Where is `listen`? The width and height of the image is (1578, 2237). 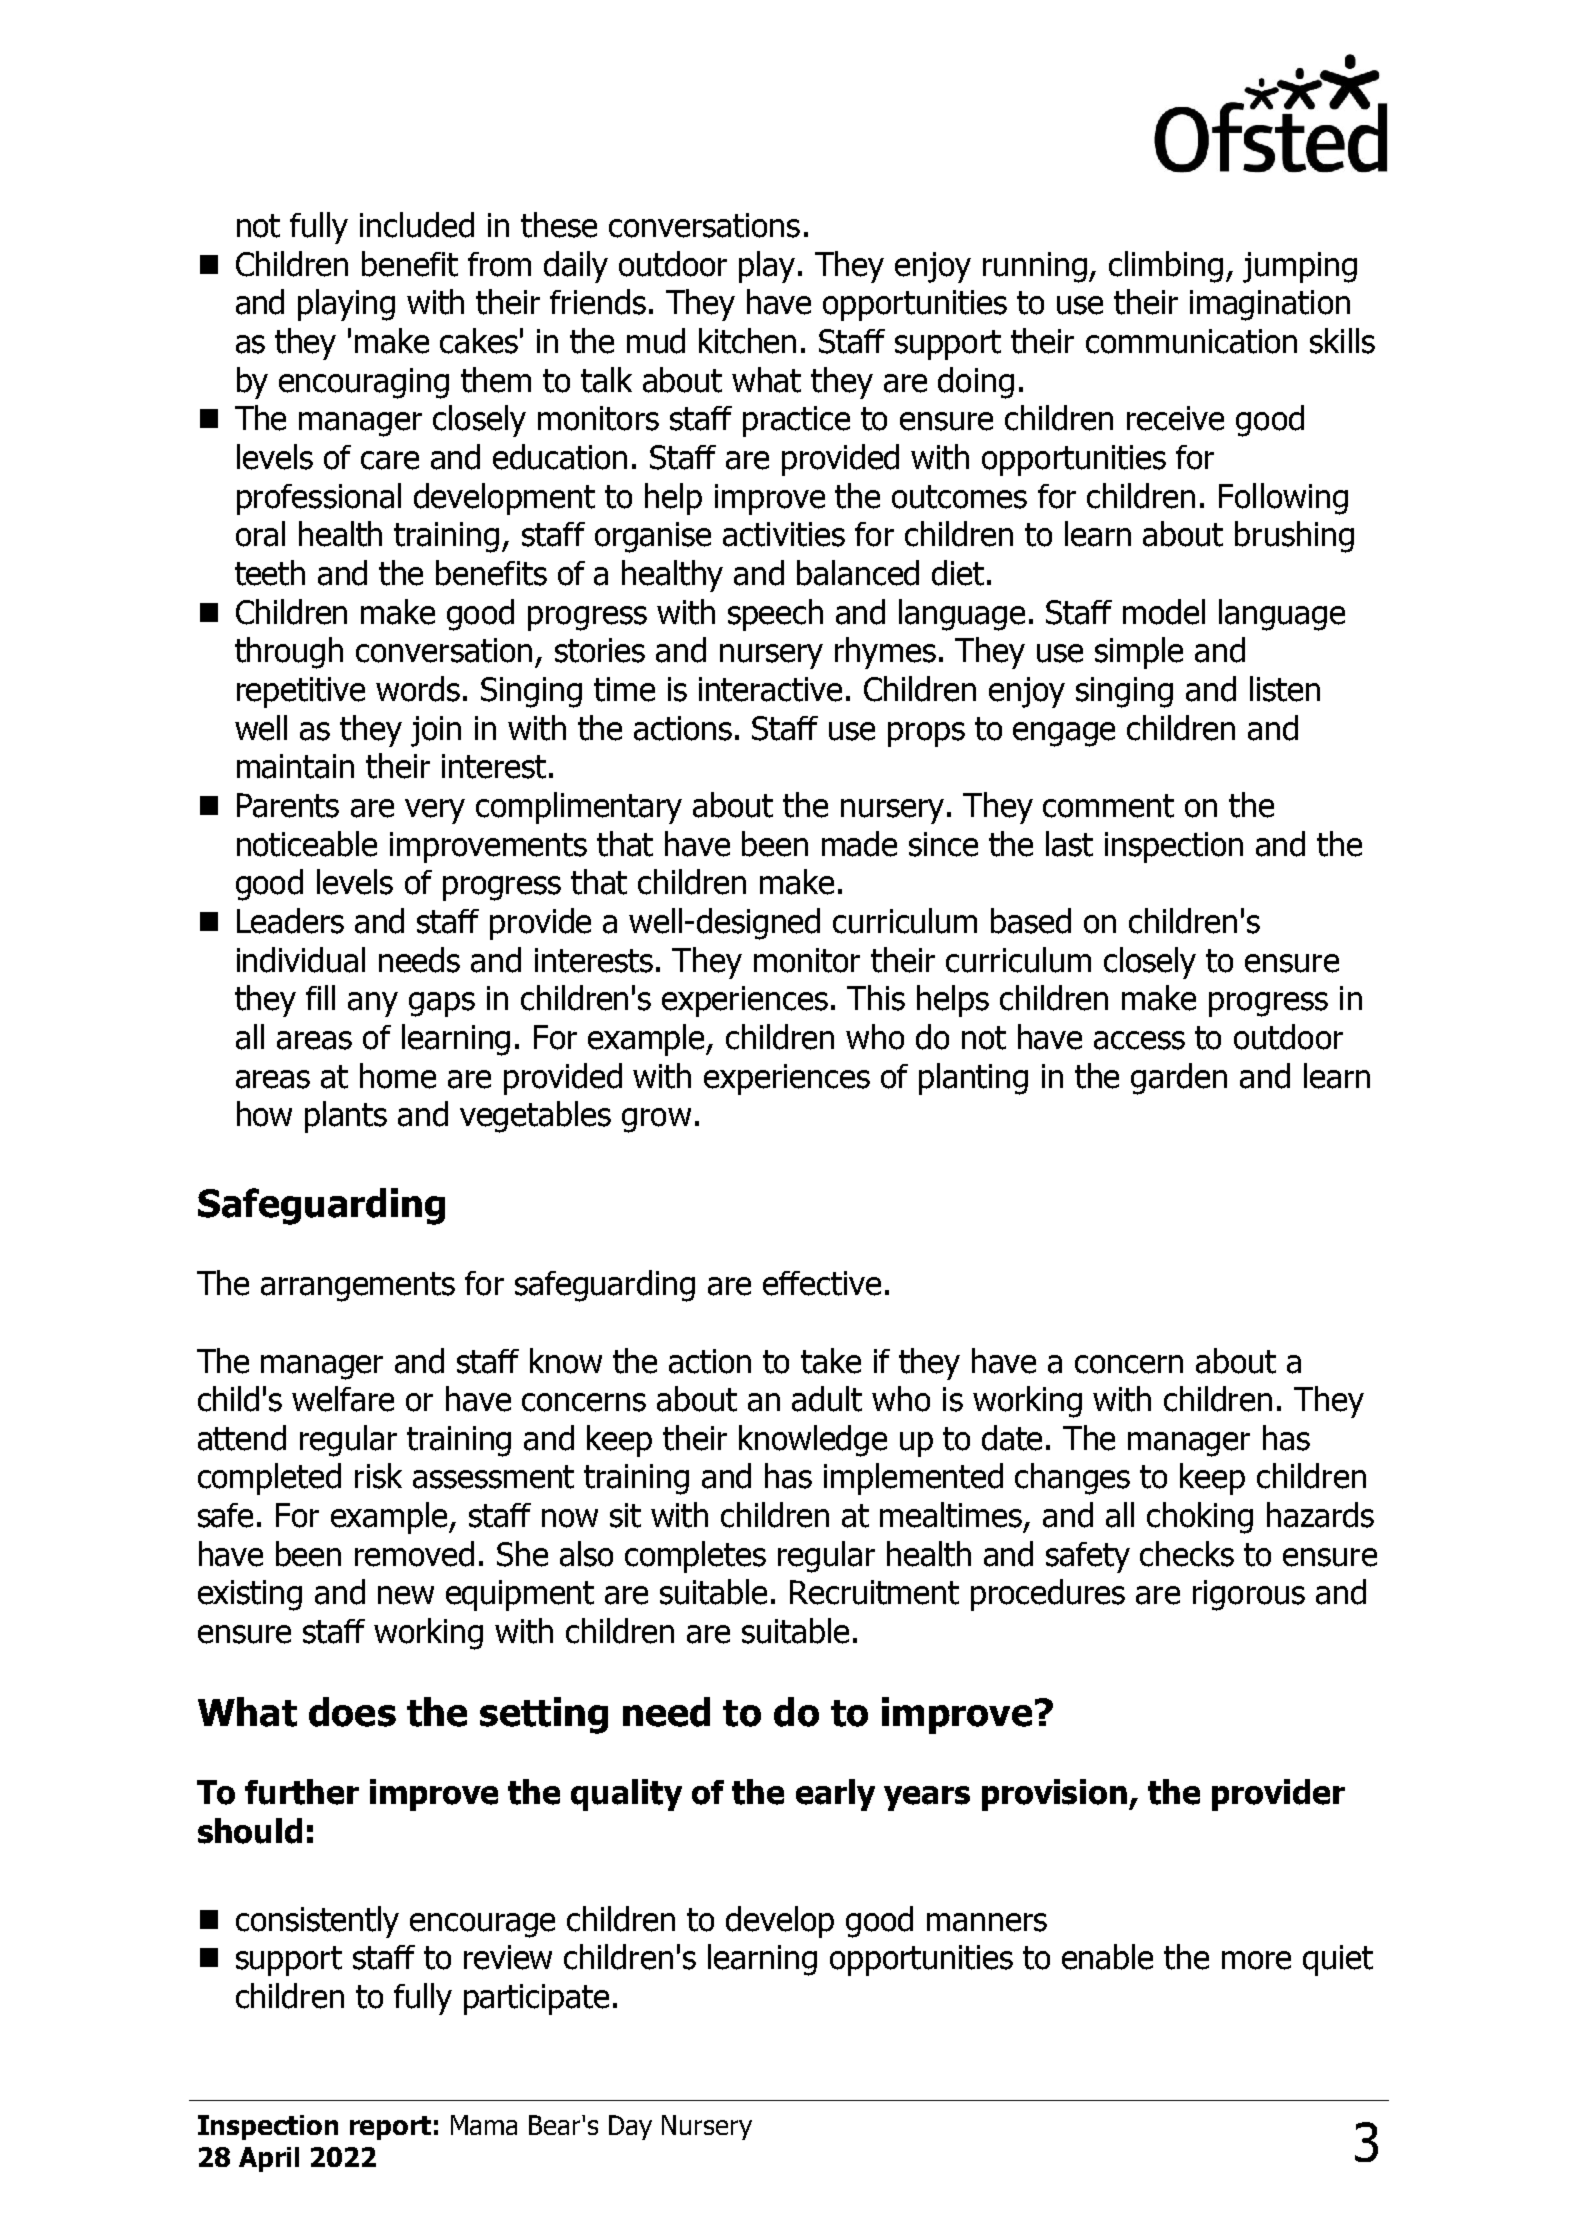 listen is located at coordinates (1285, 689).
